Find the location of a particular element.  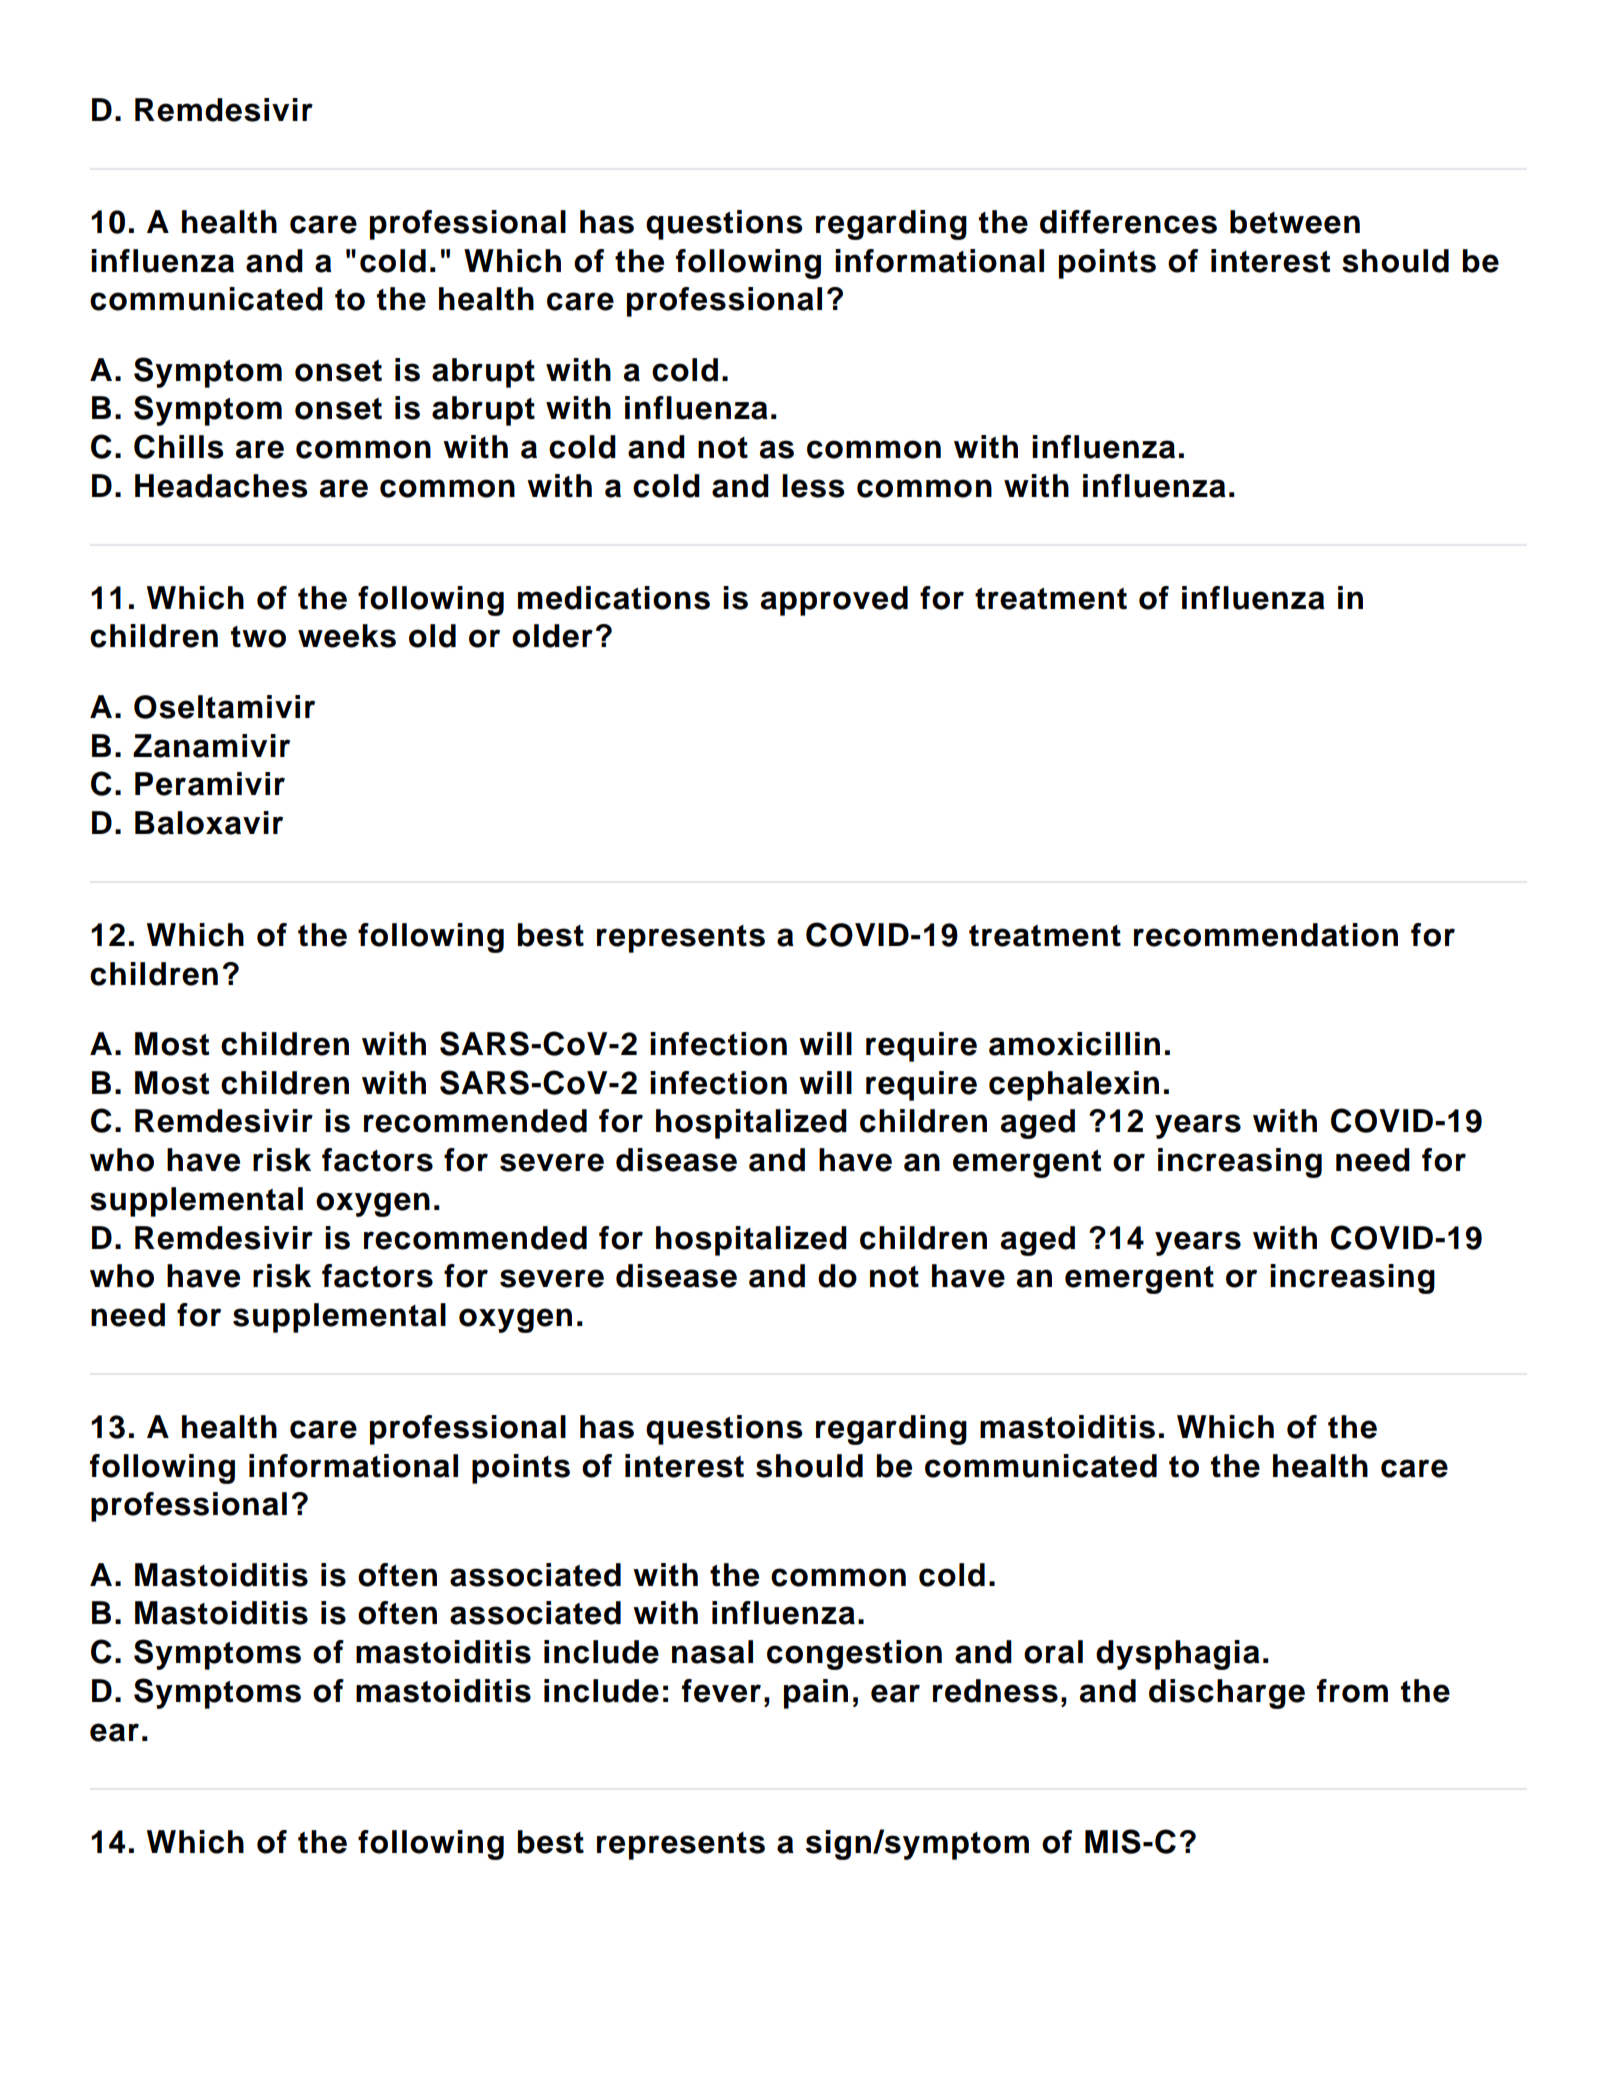

less is located at coordinates (813, 486).
